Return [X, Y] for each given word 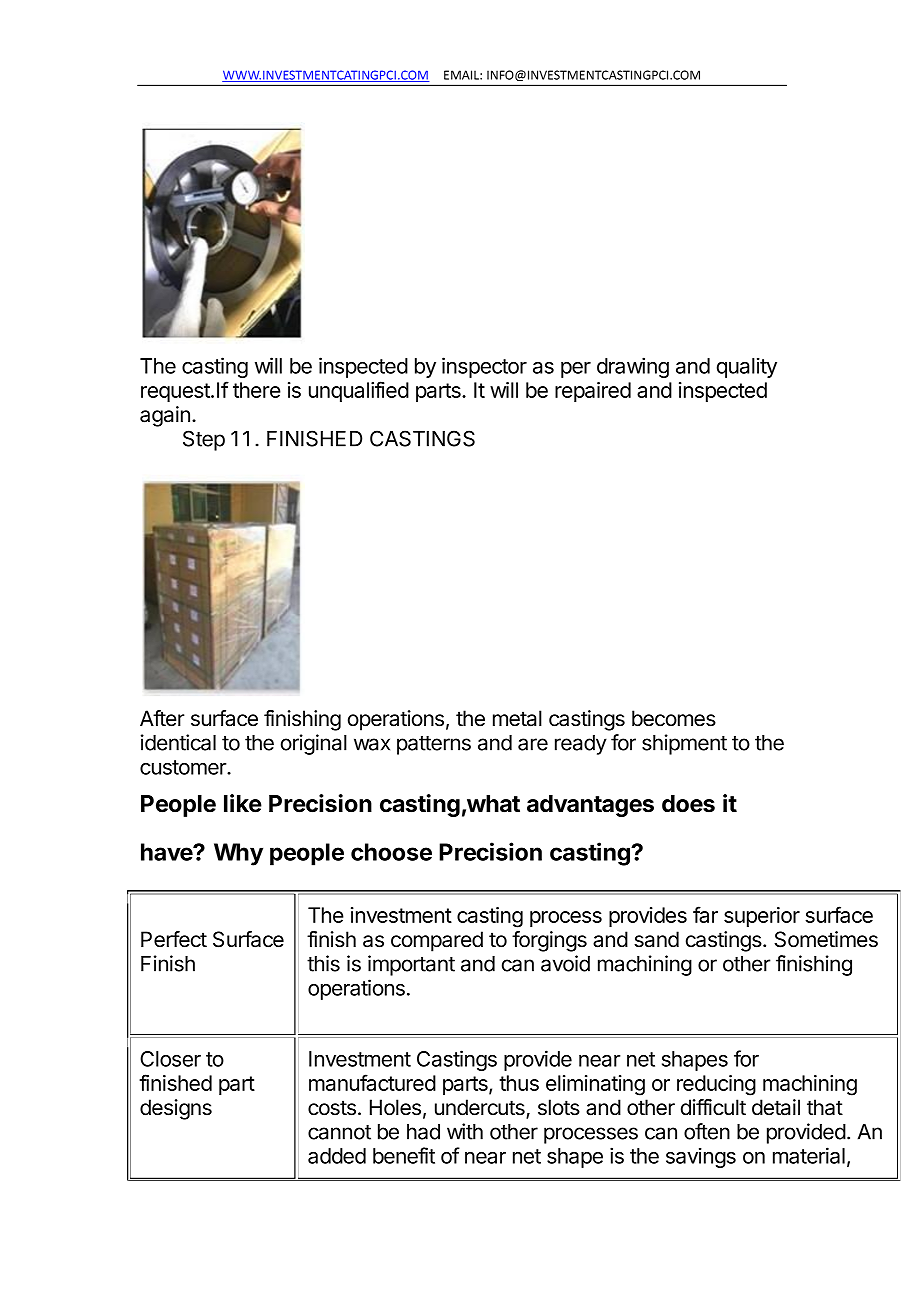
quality [747, 367]
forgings [549, 941]
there [257, 390]
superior [762, 917]
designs [176, 1109]
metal [517, 718]
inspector [484, 367]
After [162, 718]
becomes [674, 718]
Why [238, 854]
